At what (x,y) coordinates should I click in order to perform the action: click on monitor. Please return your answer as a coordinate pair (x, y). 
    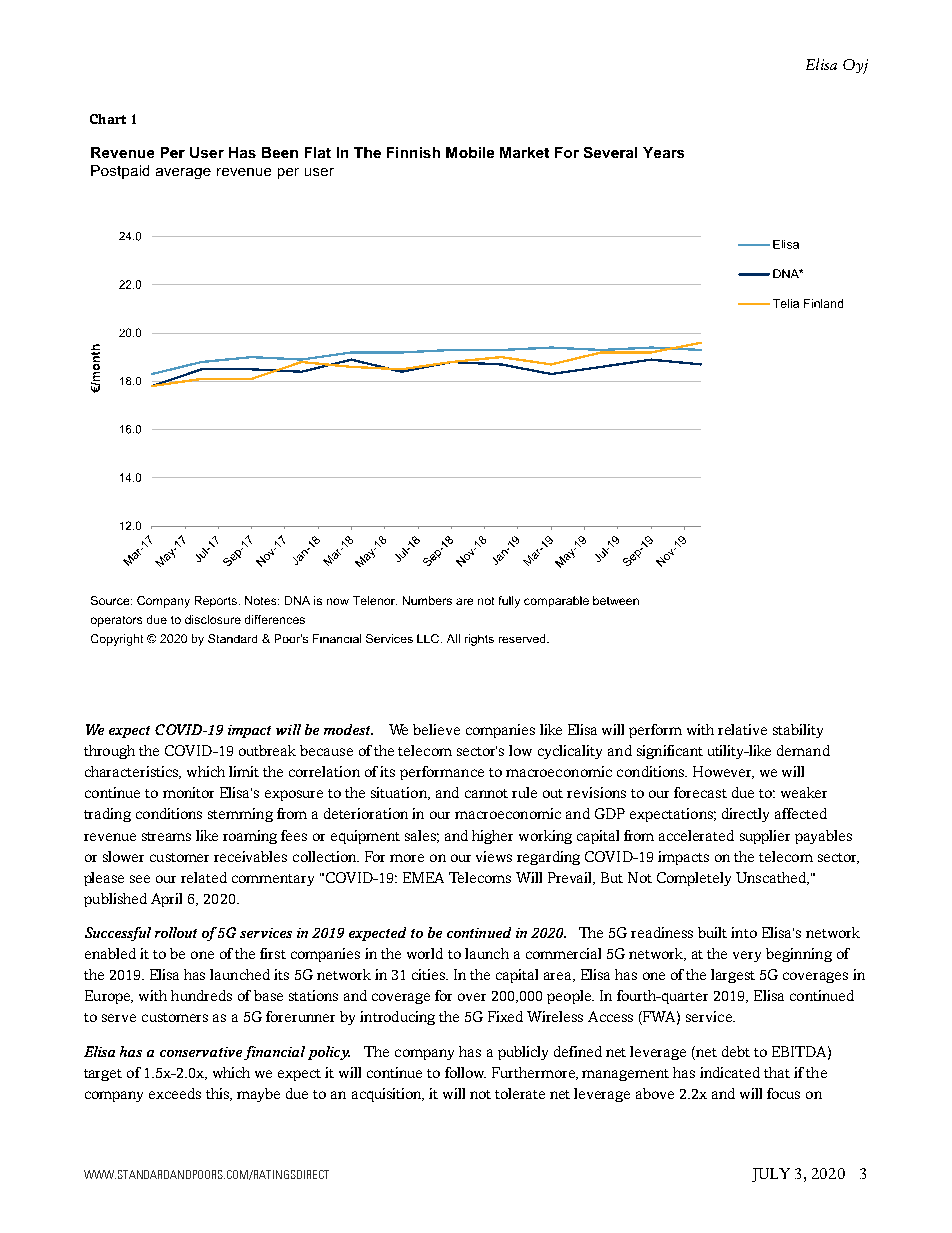
    Looking at the image, I should click on (188, 792).
